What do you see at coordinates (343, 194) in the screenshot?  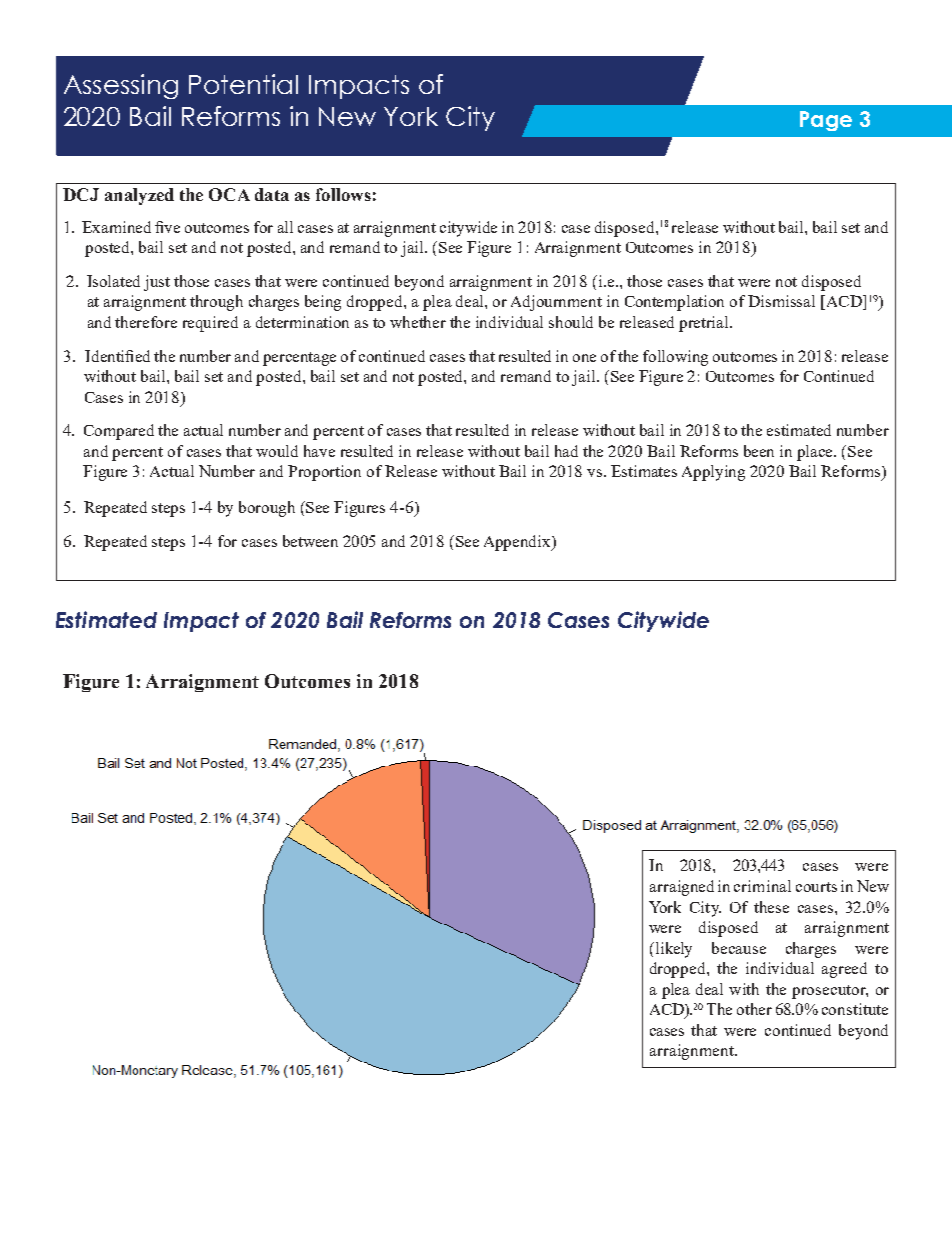 I see `follows` at bounding box center [343, 194].
